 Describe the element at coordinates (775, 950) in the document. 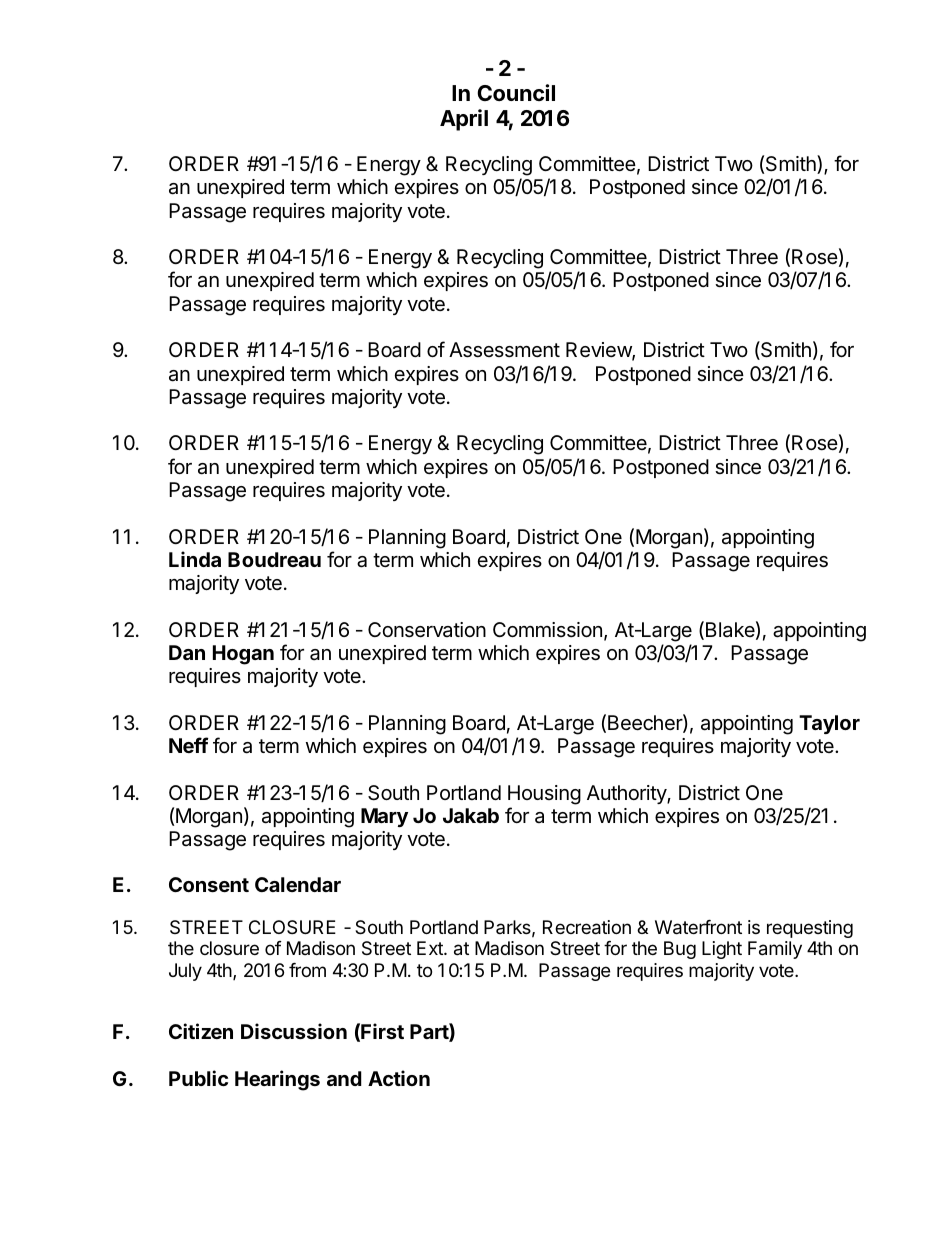

I see `Family` at that location.
